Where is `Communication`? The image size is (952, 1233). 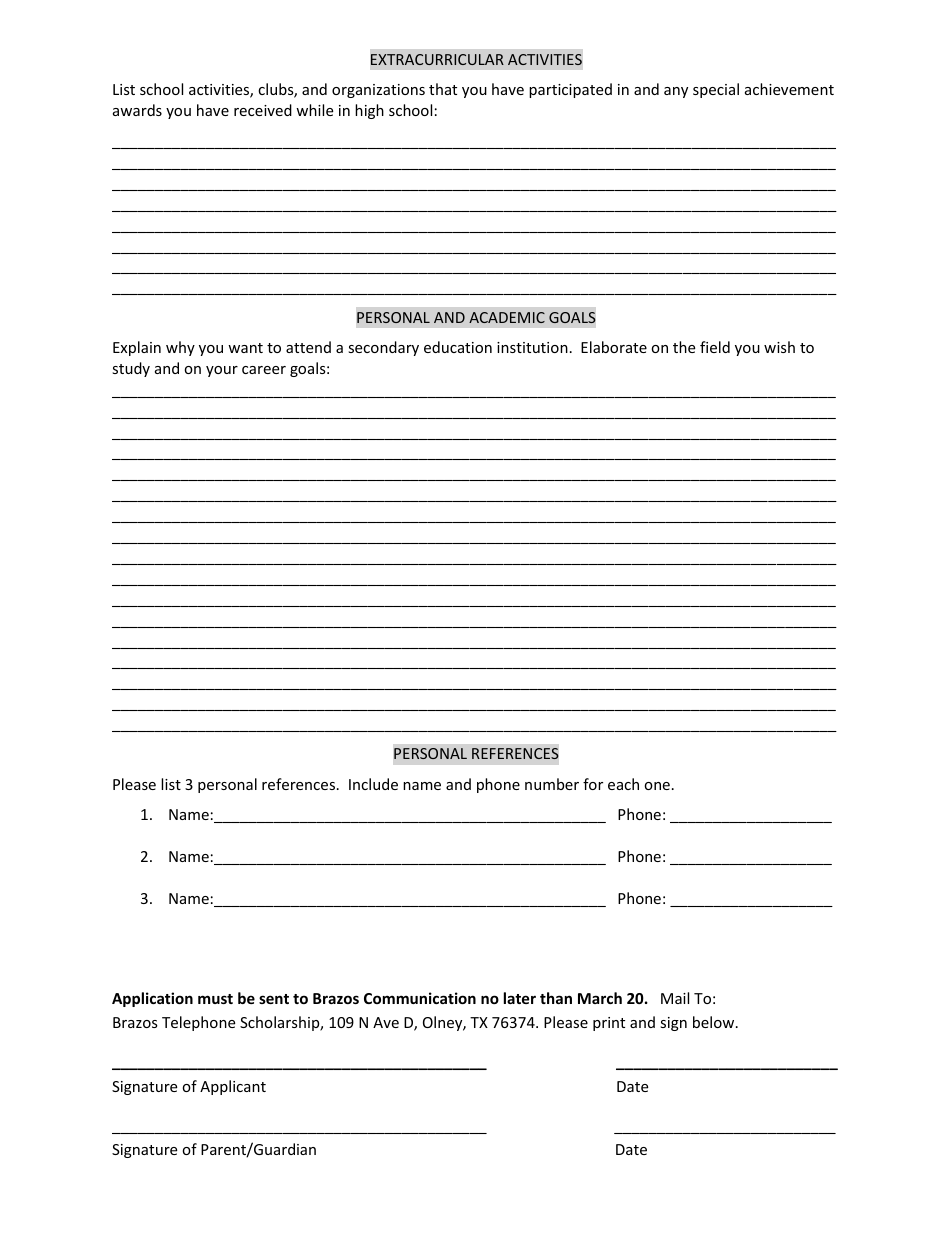
Communication is located at coordinates (420, 998).
